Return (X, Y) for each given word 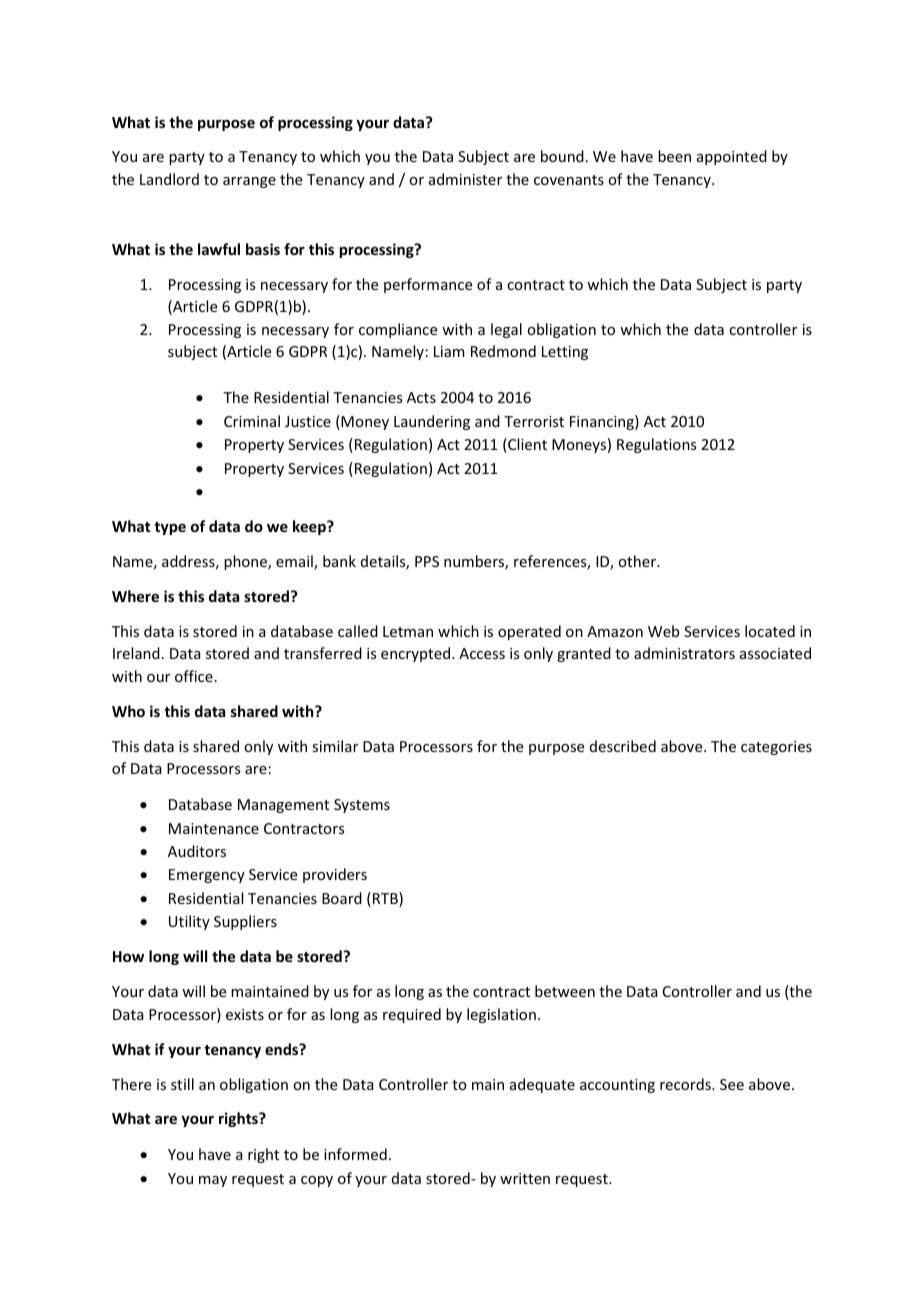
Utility (189, 922)
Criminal (252, 421)
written (525, 1178)
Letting (565, 353)
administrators (684, 653)
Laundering (432, 422)
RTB (386, 899)
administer (465, 179)
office (194, 676)
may (213, 1181)
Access (482, 653)
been (674, 156)
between (565, 991)
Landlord (169, 179)
